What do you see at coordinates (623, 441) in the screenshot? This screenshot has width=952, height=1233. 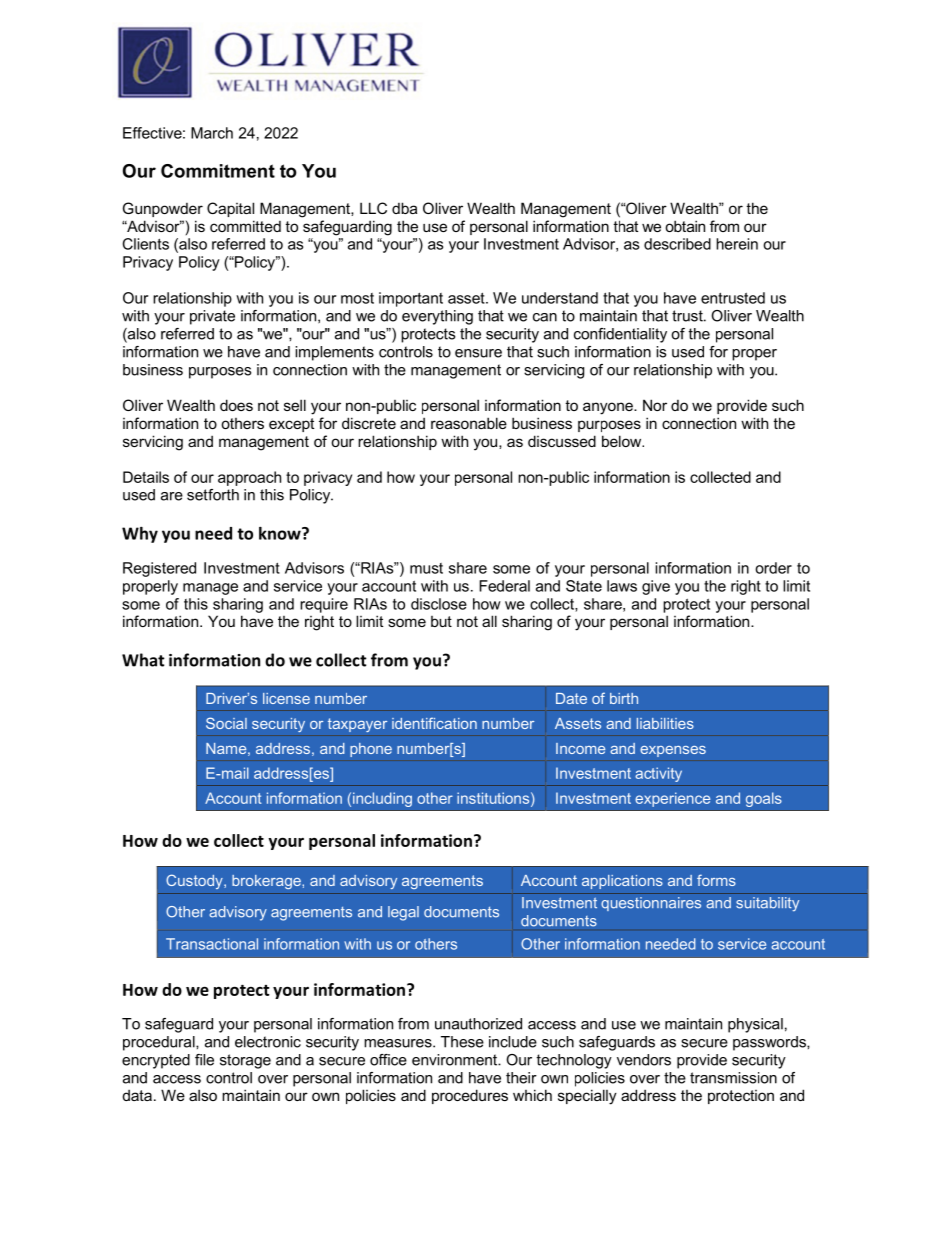 I see `below` at bounding box center [623, 441].
